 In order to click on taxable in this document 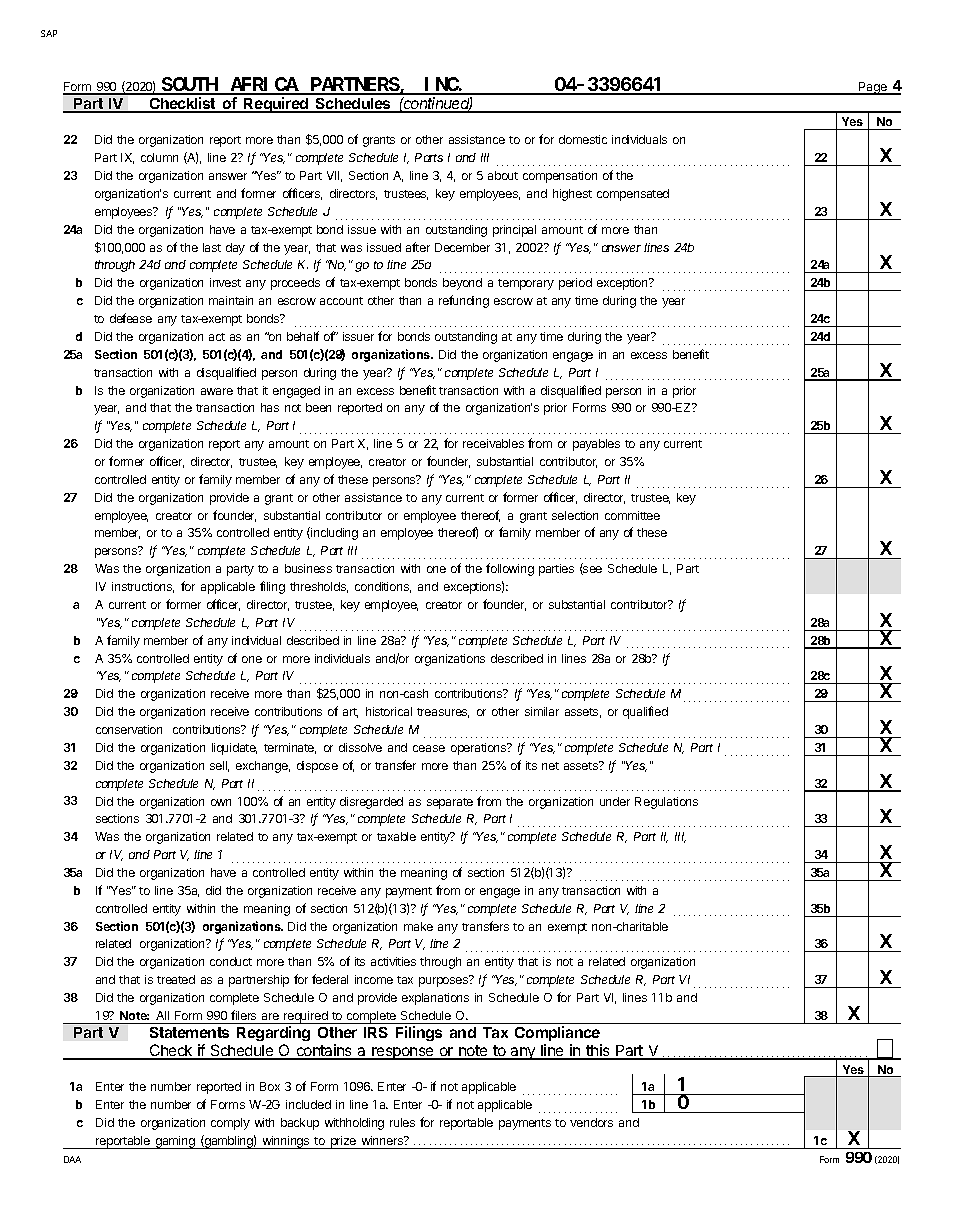, I will do `click(396, 836)`.
